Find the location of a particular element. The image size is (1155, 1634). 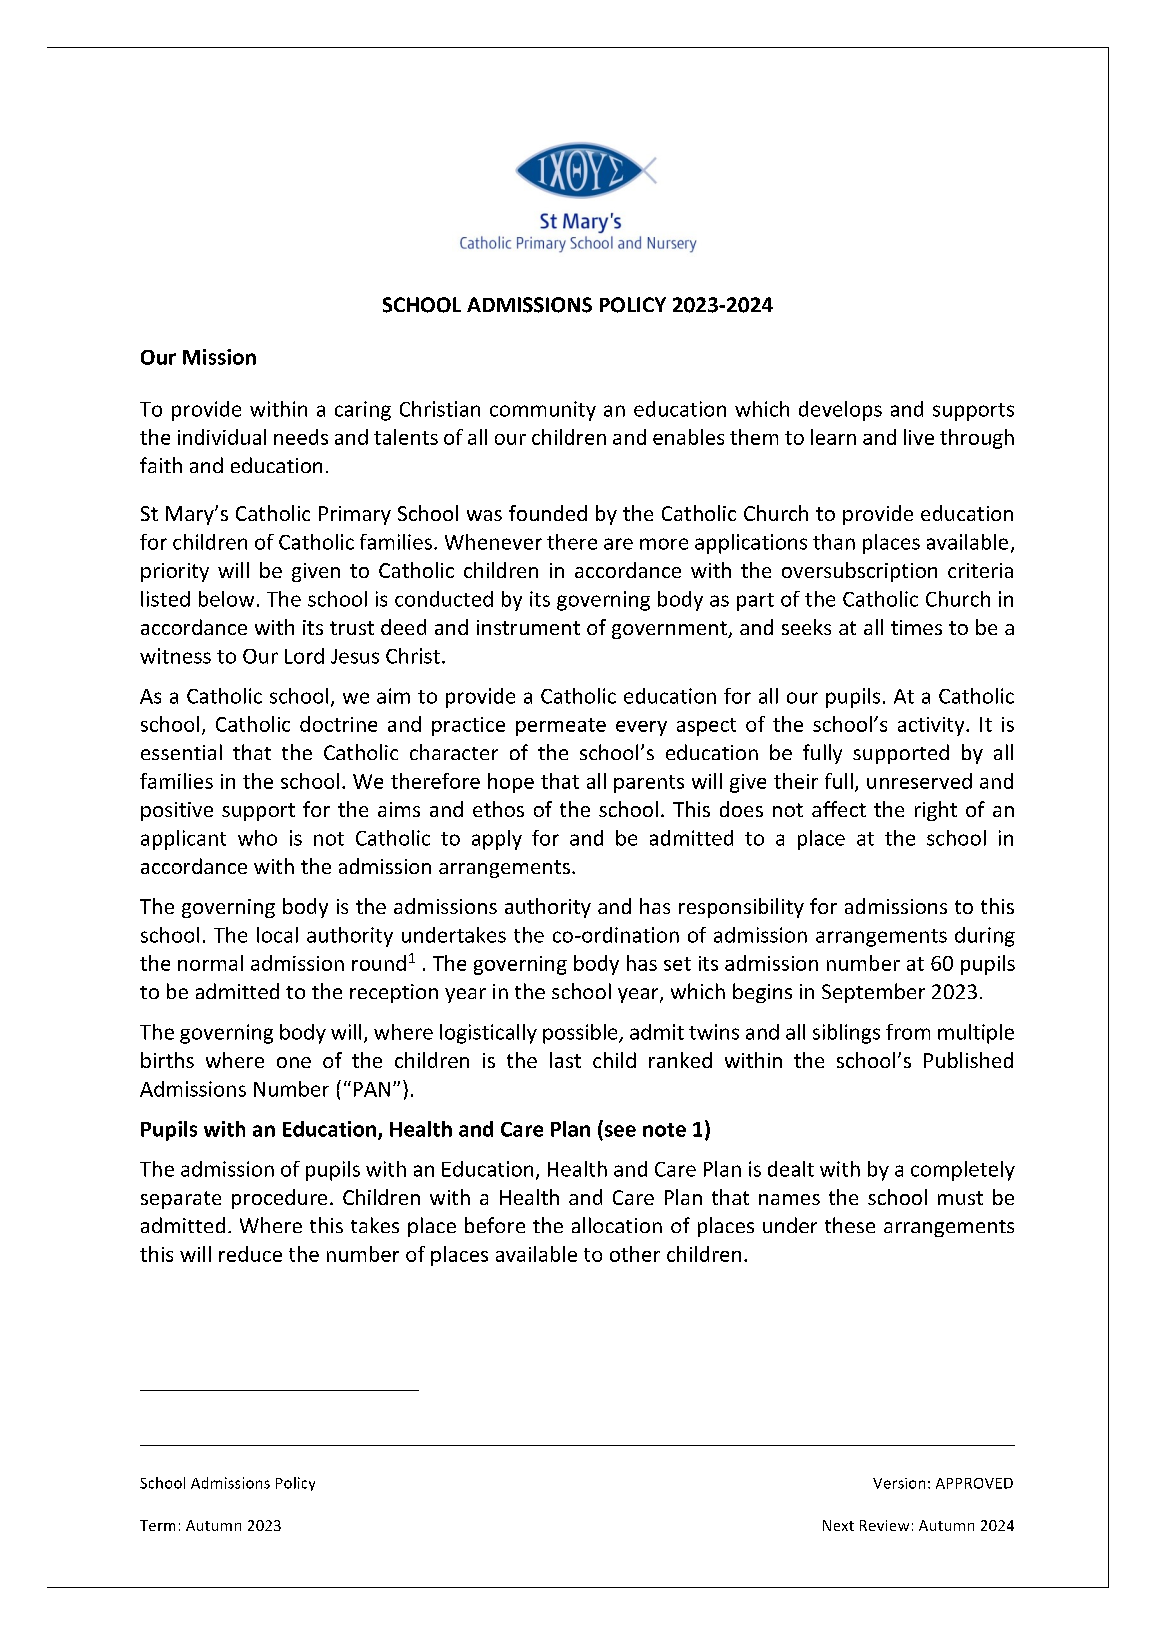

hope is located at coordinates (511, 783).
